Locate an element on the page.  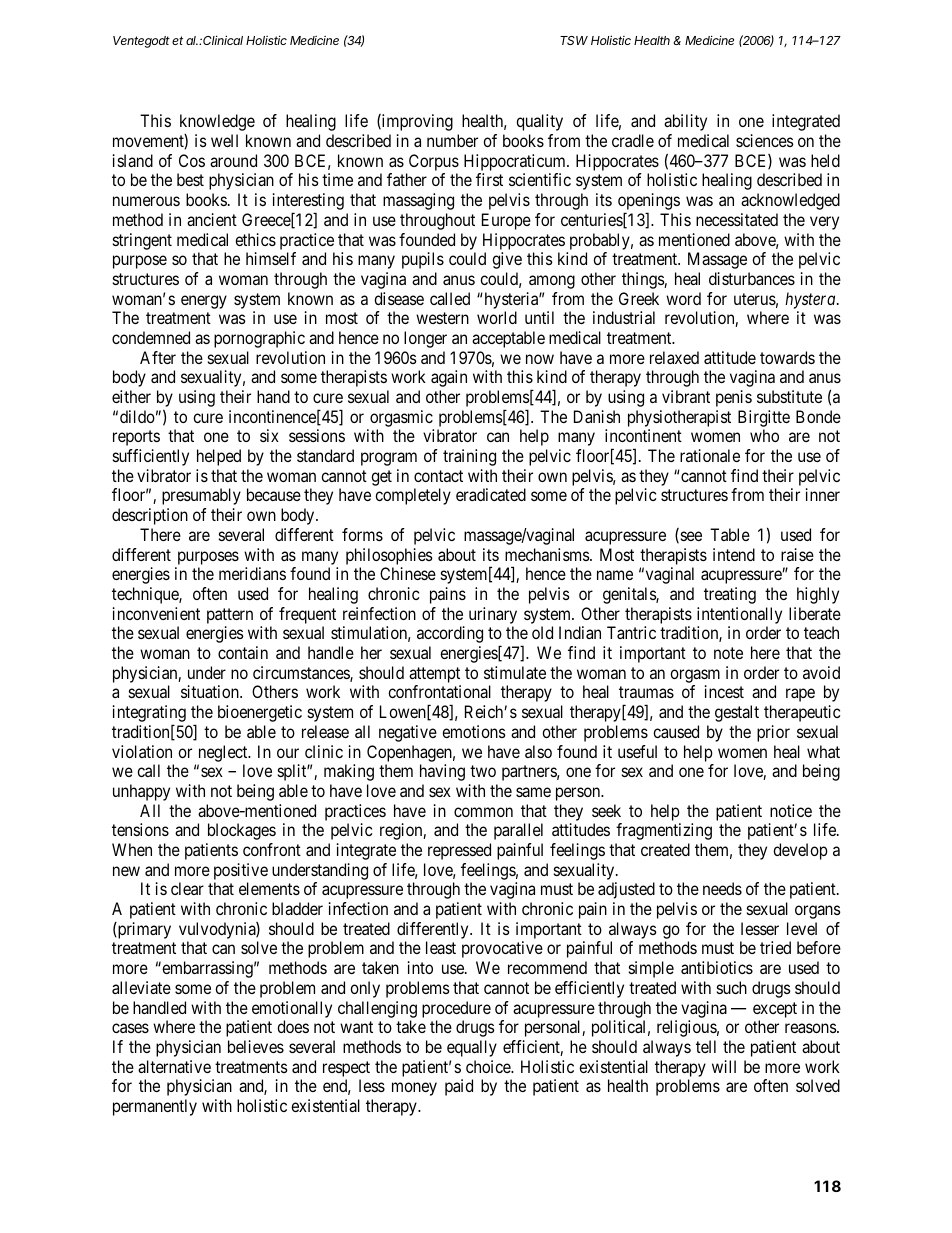
repressed is located at coordinates (459, 851).
